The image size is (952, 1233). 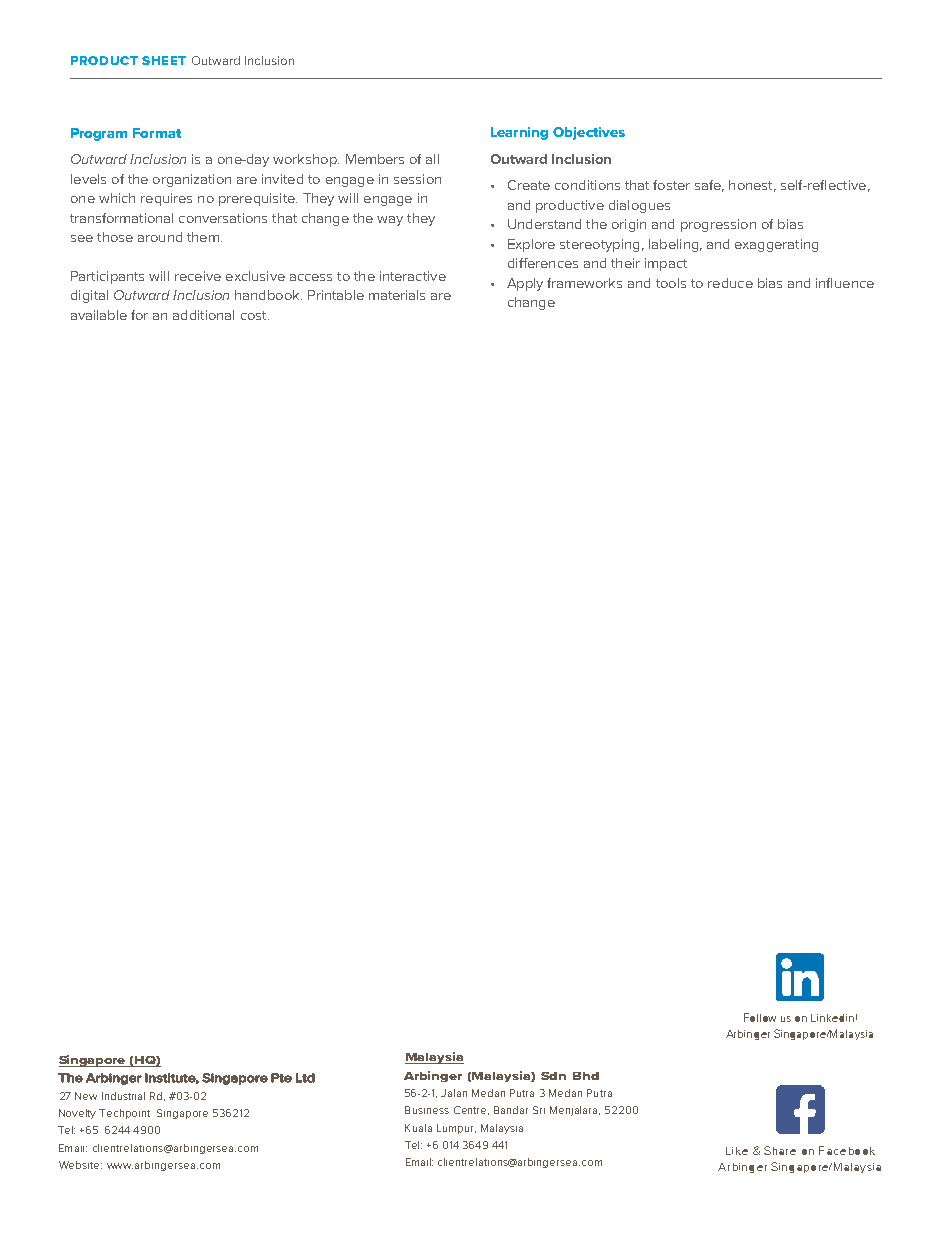 What do you see at coordinates (671, 283) in the page?
I see `tools` at bounding box center [671, 283].
